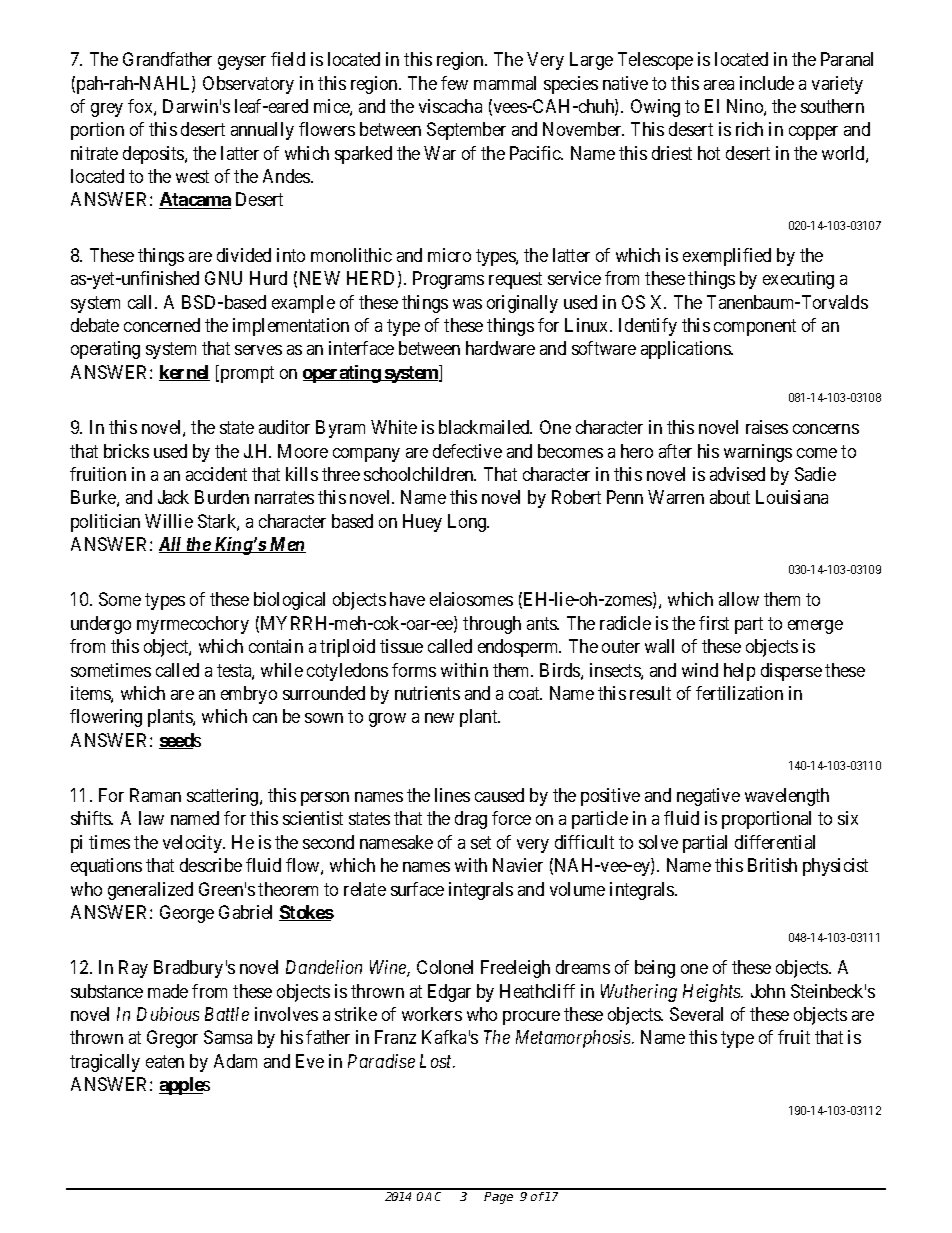 The width and height of the screenshot is (952, 1233). What do you see at coordinates (485, 427) in the screenshot?
I see `blackmailed` at bounding box center [485, 427].
